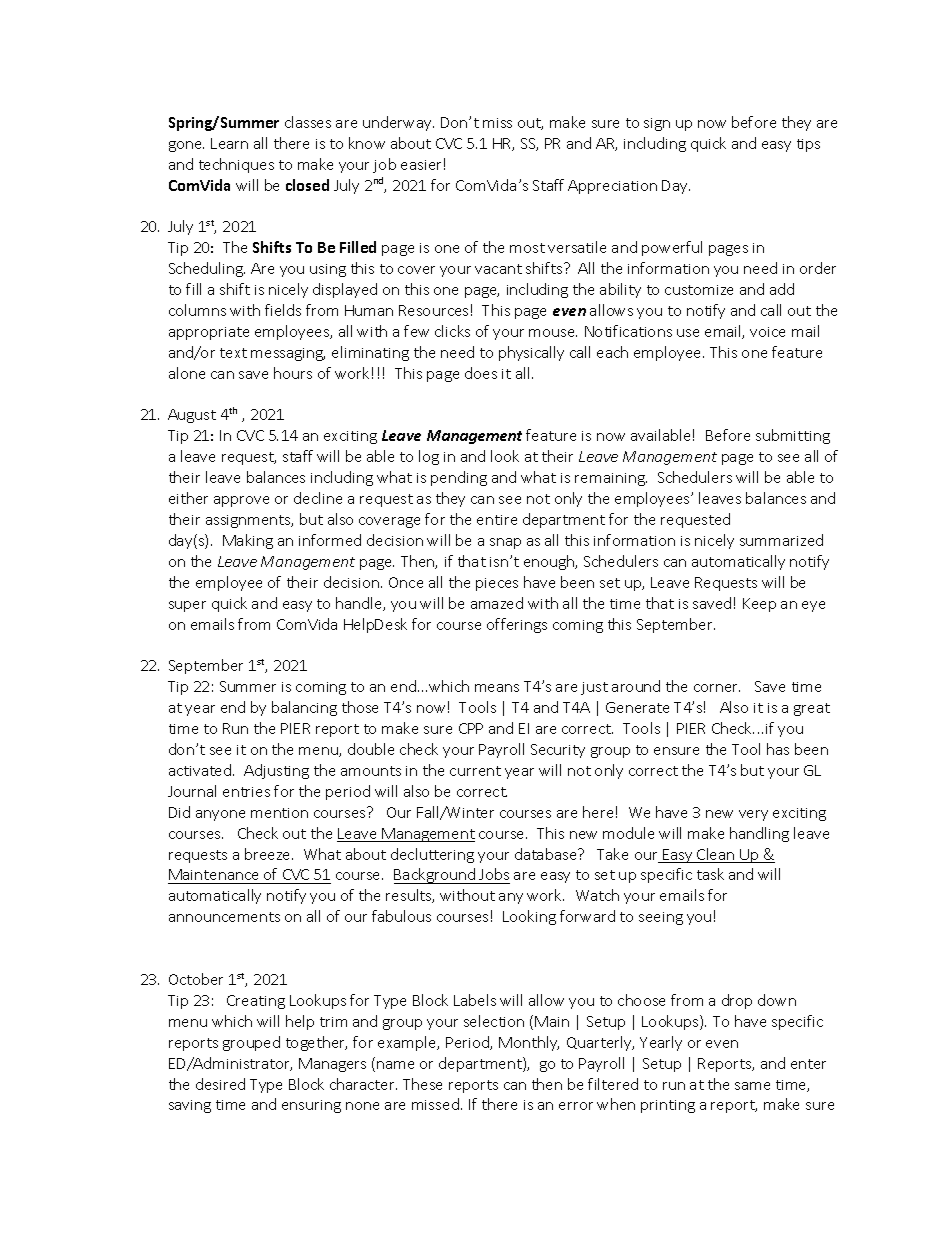 The image size is (952, 1233). What do you see at coordinates (759, 605) in the screenshot?
I see `Keep` at bounding box center [759, 605].
